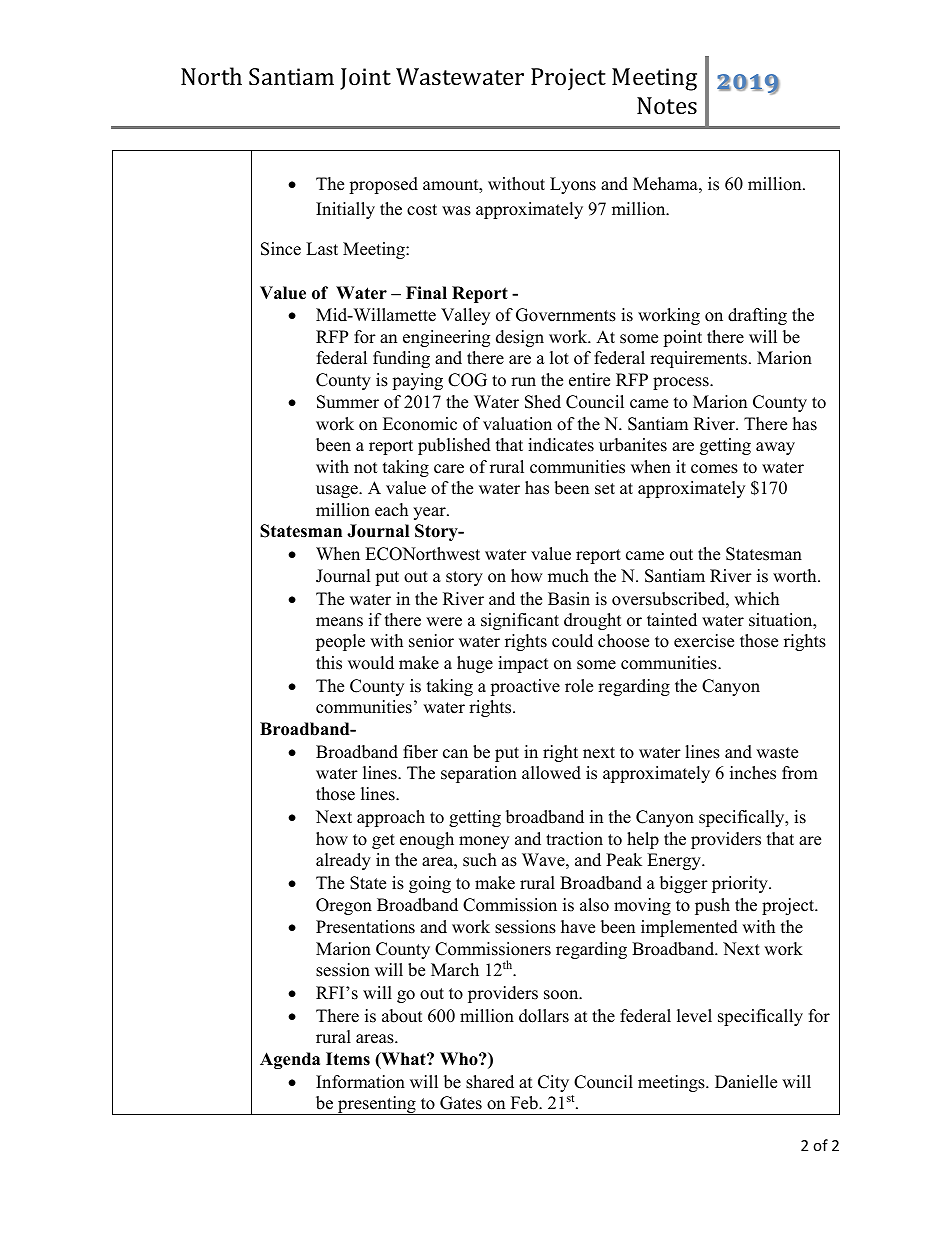  What do you see at coordinates (391, 818) in the document?
I see `approach` at bounding box center [391, 818].
